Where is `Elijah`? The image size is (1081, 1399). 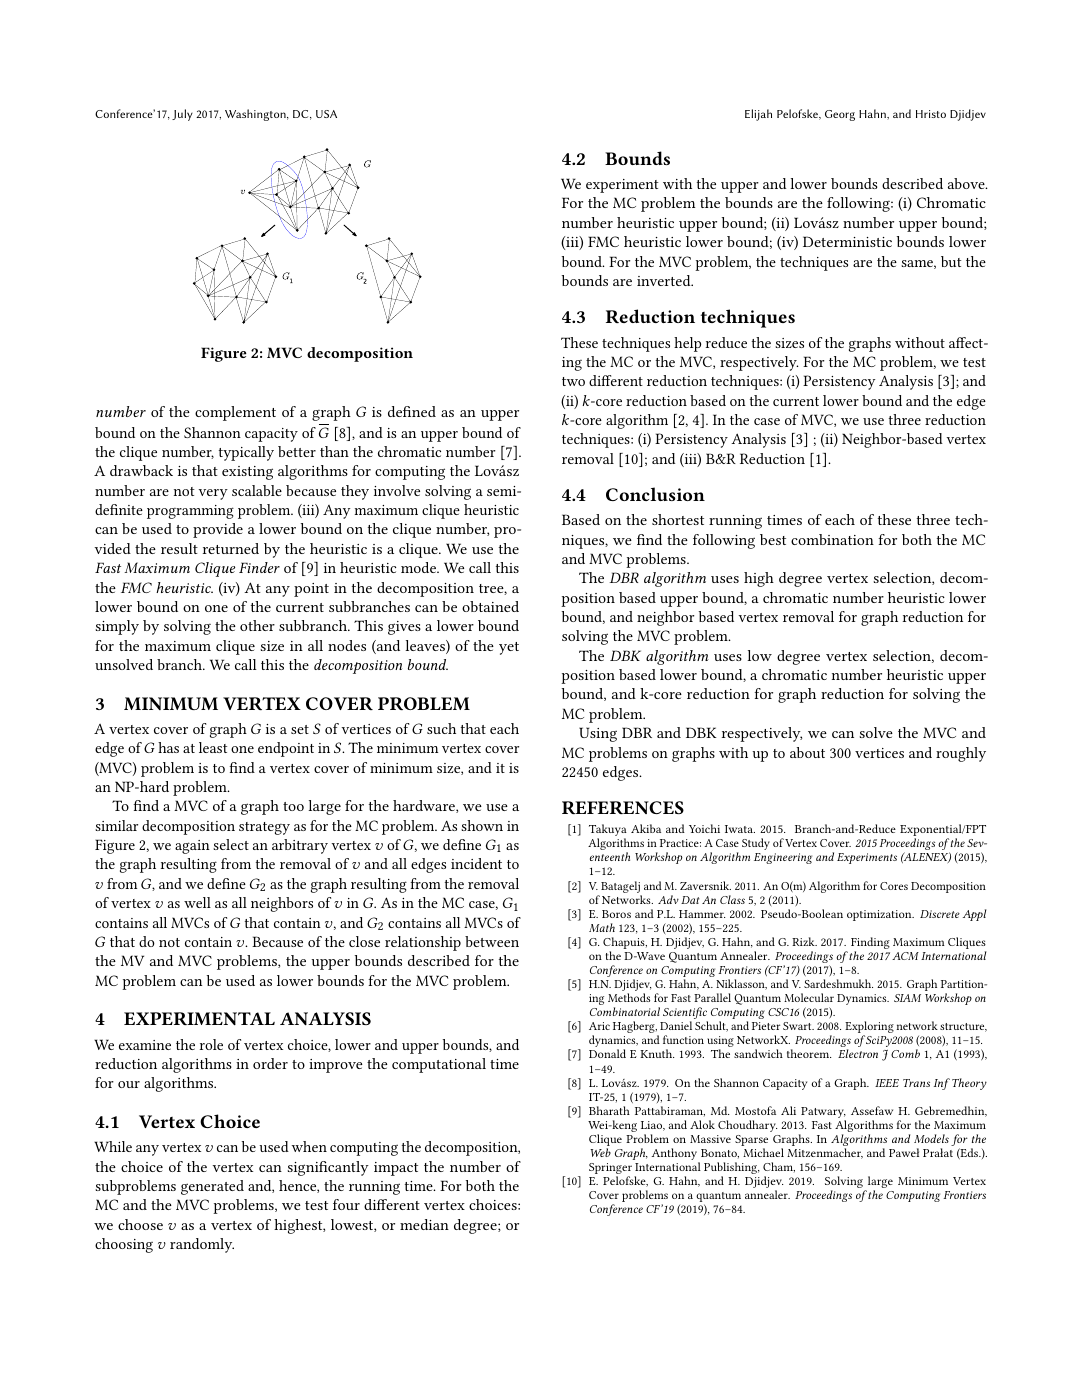 Elijah is located at coordinates (758, 115).
